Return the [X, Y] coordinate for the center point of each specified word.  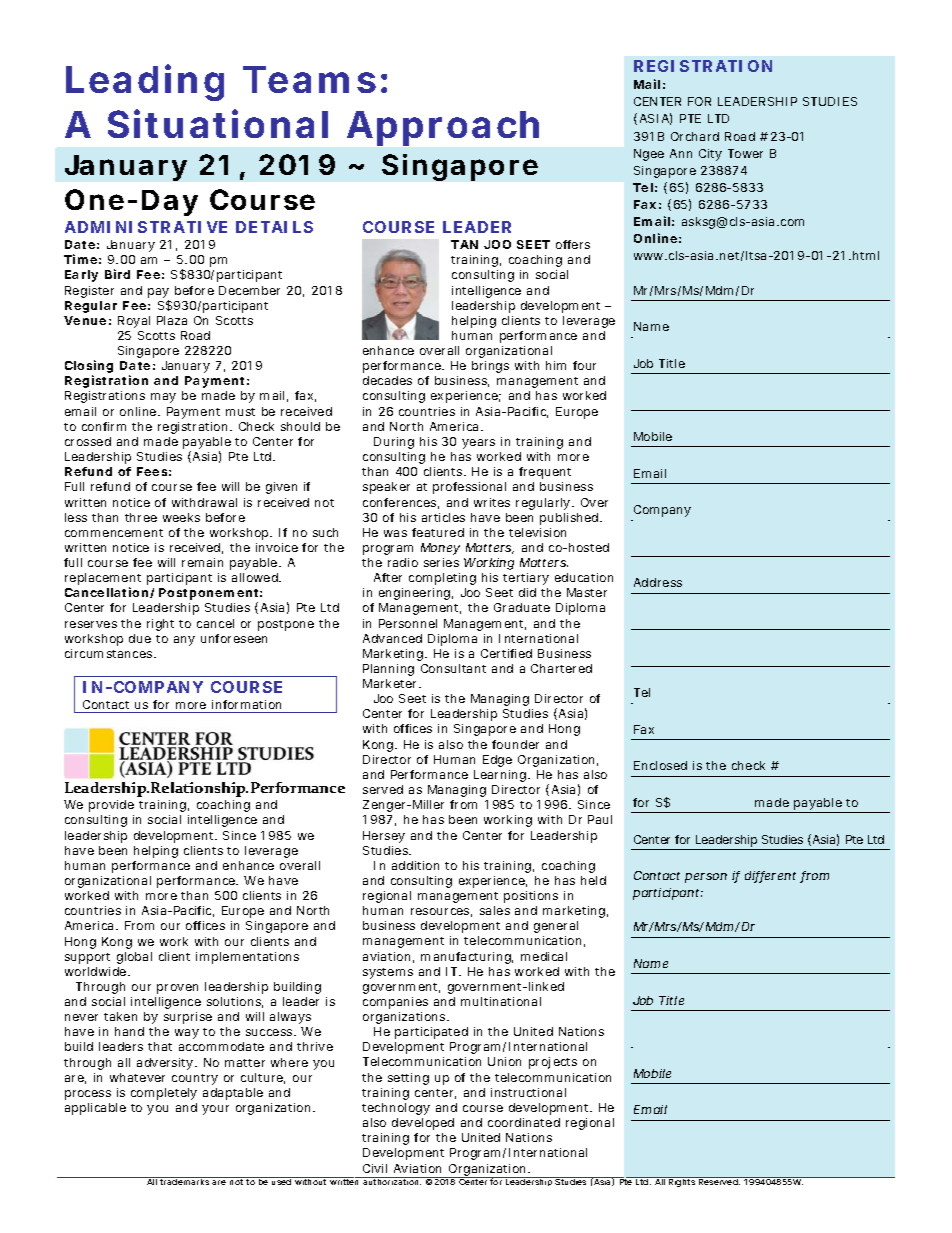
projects [553, 1063]
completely [164, 1094]
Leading [145, 82]
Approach [443, 128]
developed [423, 1124]
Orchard [695, 136]
